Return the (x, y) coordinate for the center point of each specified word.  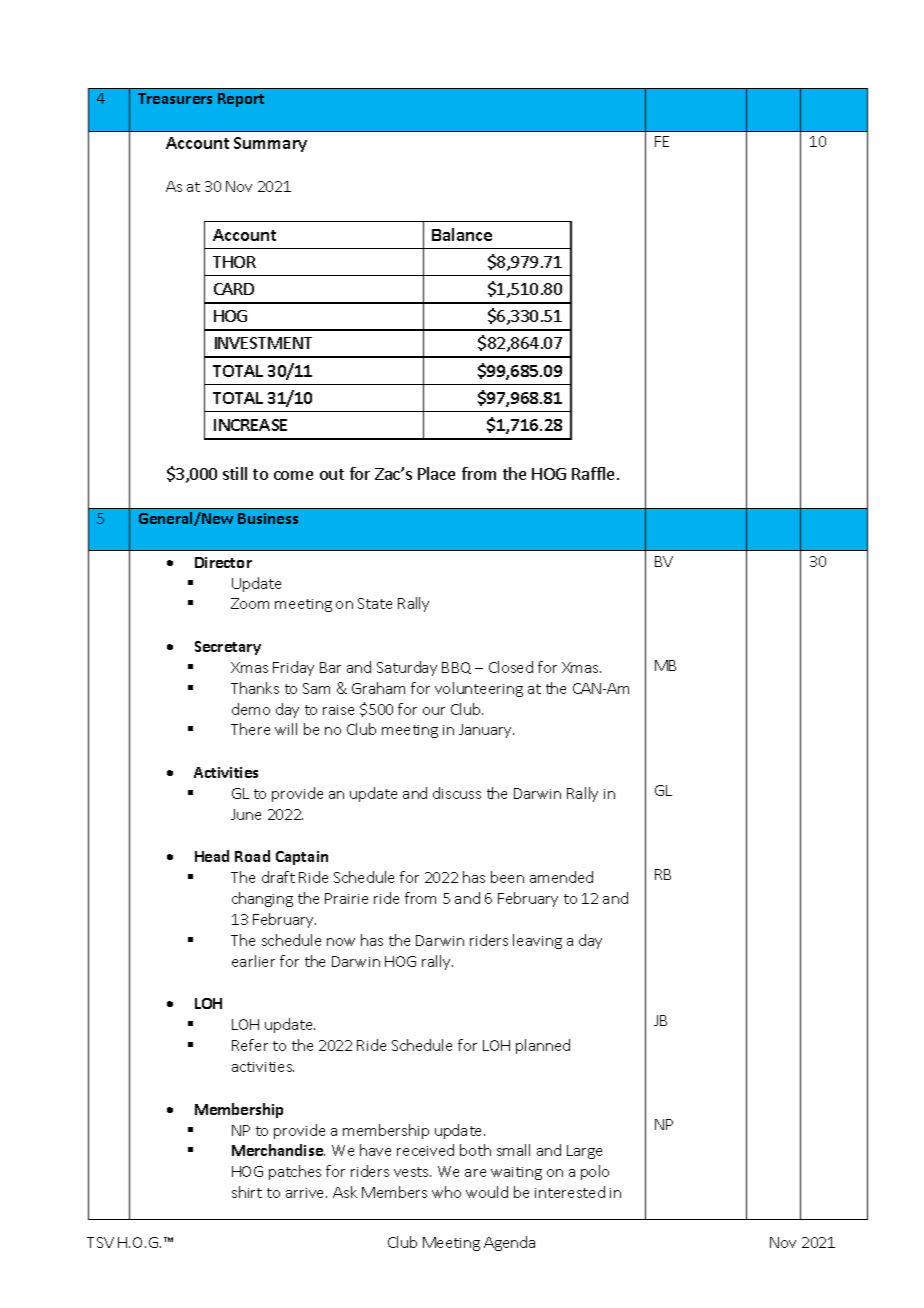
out (332, 474)
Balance (462, 234)
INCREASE (250, 425)
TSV (100, 1242)
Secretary (228, 648)
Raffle (593, 473)
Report (241, 100)
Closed (511, 667)
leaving (537, 941)
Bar (330, 667)
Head (212, 856)
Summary (270, 144)
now (341, 942)
